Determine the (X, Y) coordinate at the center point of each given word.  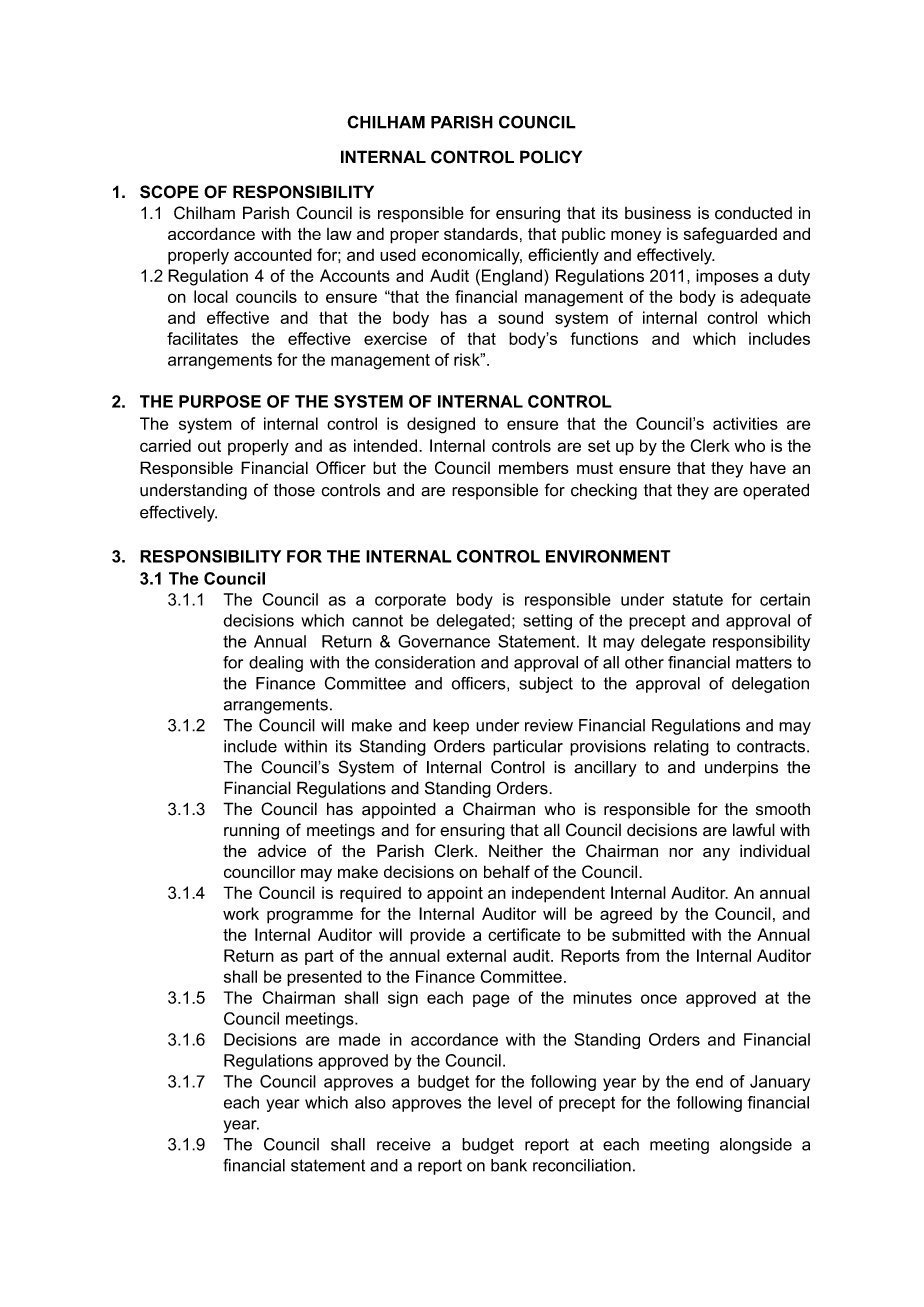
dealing (276, 664)
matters (764, 662)
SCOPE (169, 192)
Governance (444, 641)
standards (481, 233)
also (370, 1102)
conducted (753, 213)
